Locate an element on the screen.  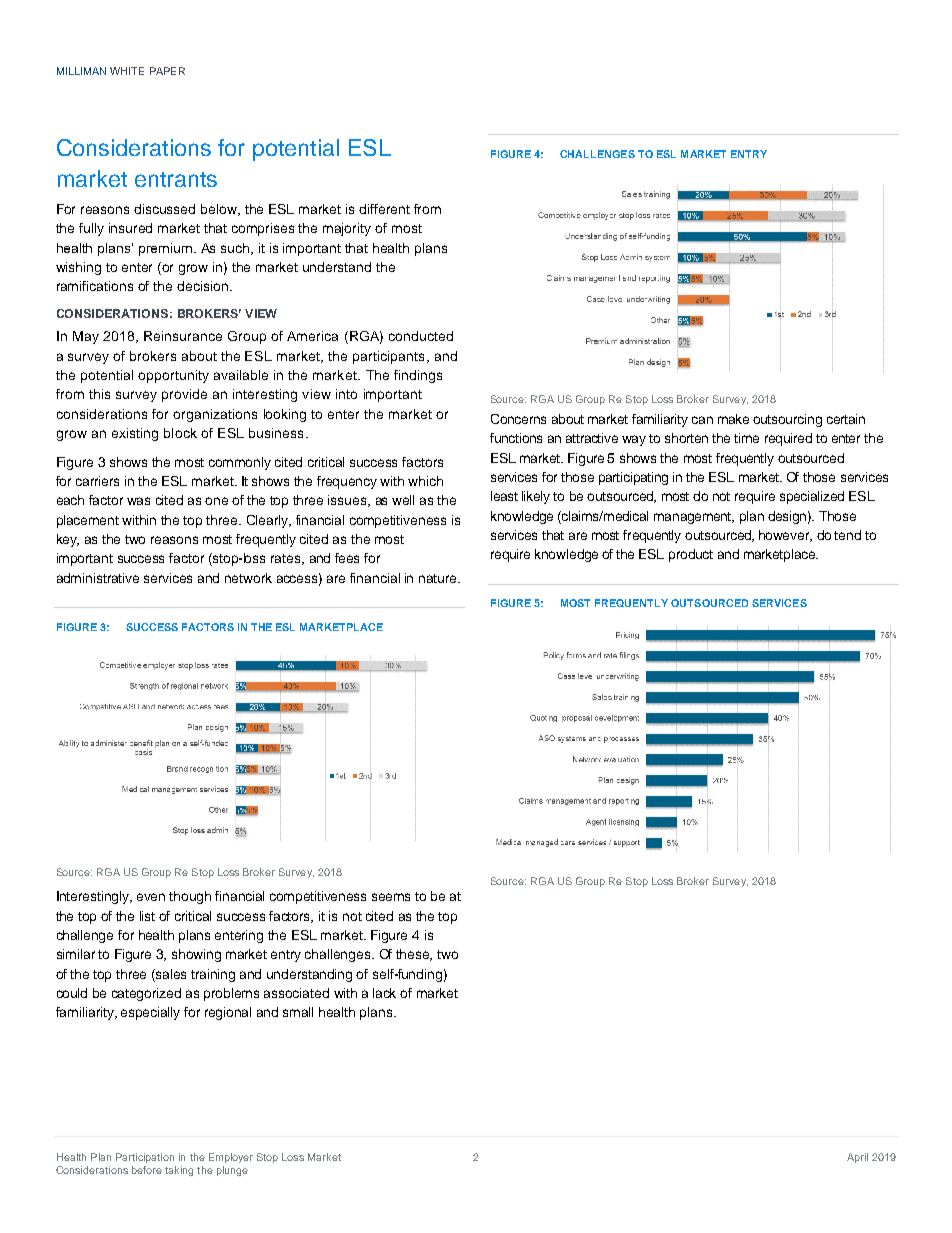
administrative is located at coordinates (98, 578).
